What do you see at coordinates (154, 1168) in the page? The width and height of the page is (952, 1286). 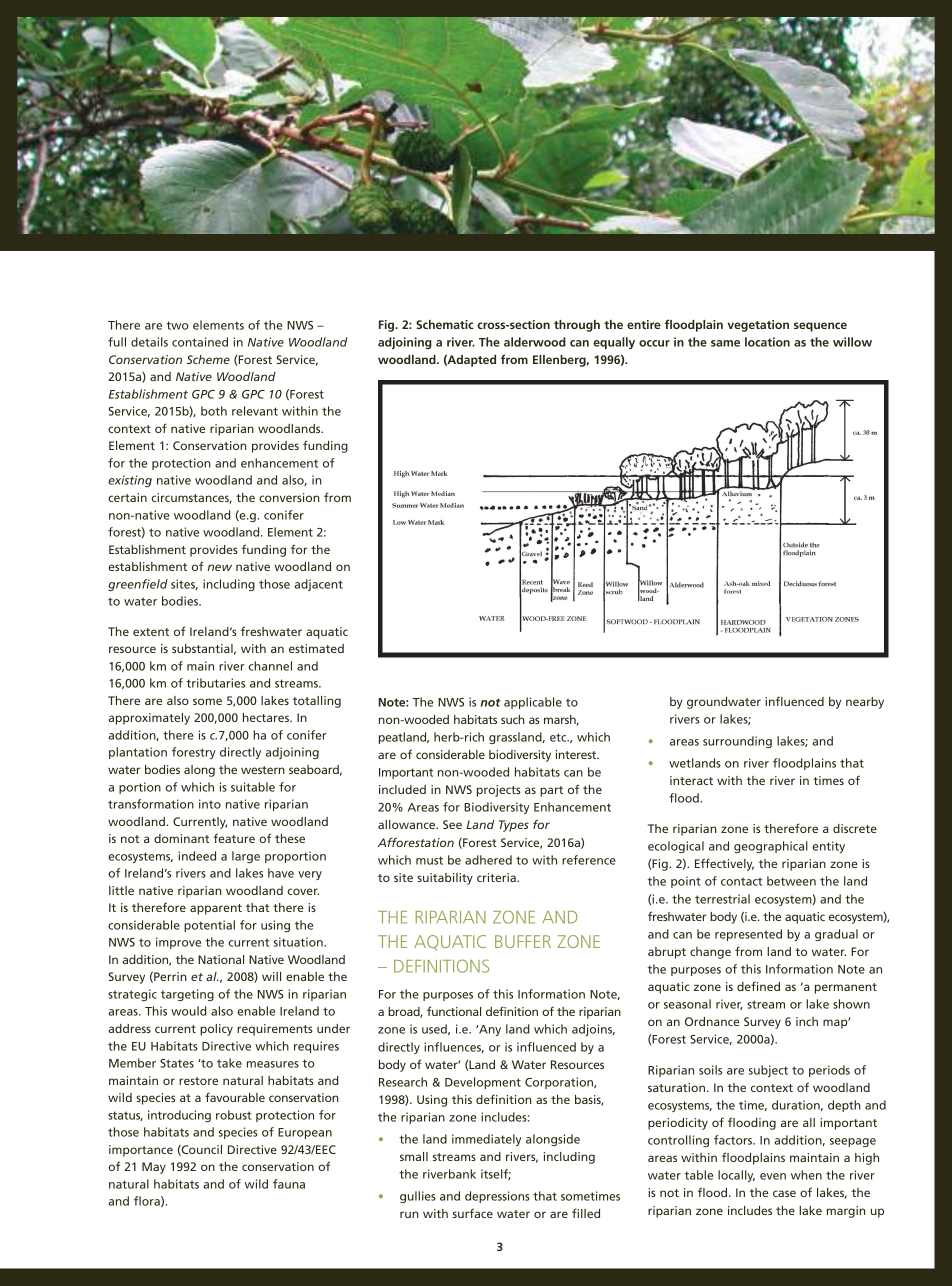 I see `May` at bounding box center [154, 1168].
